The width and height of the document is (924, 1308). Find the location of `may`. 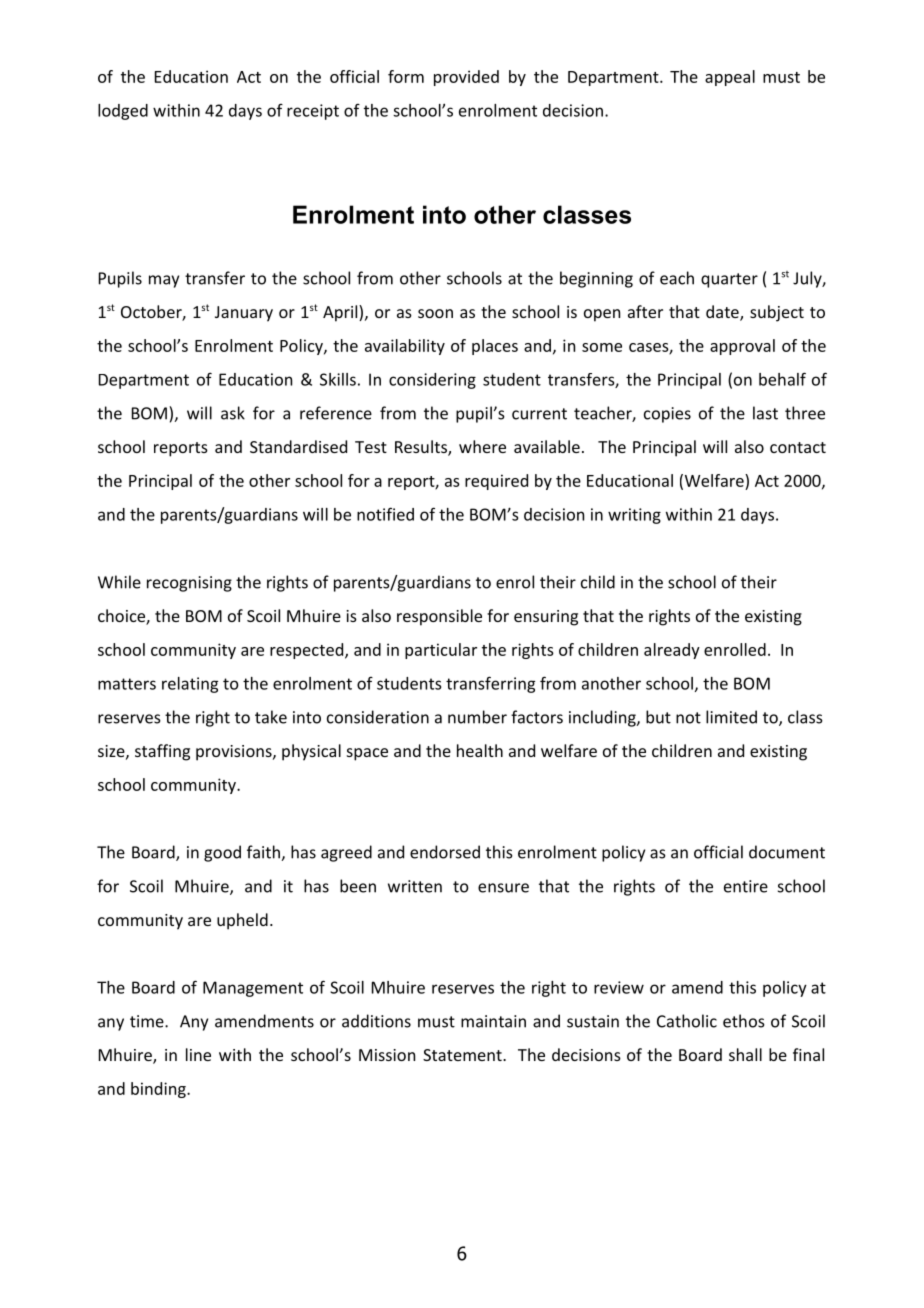

may is located at coordinates (164, 281).
